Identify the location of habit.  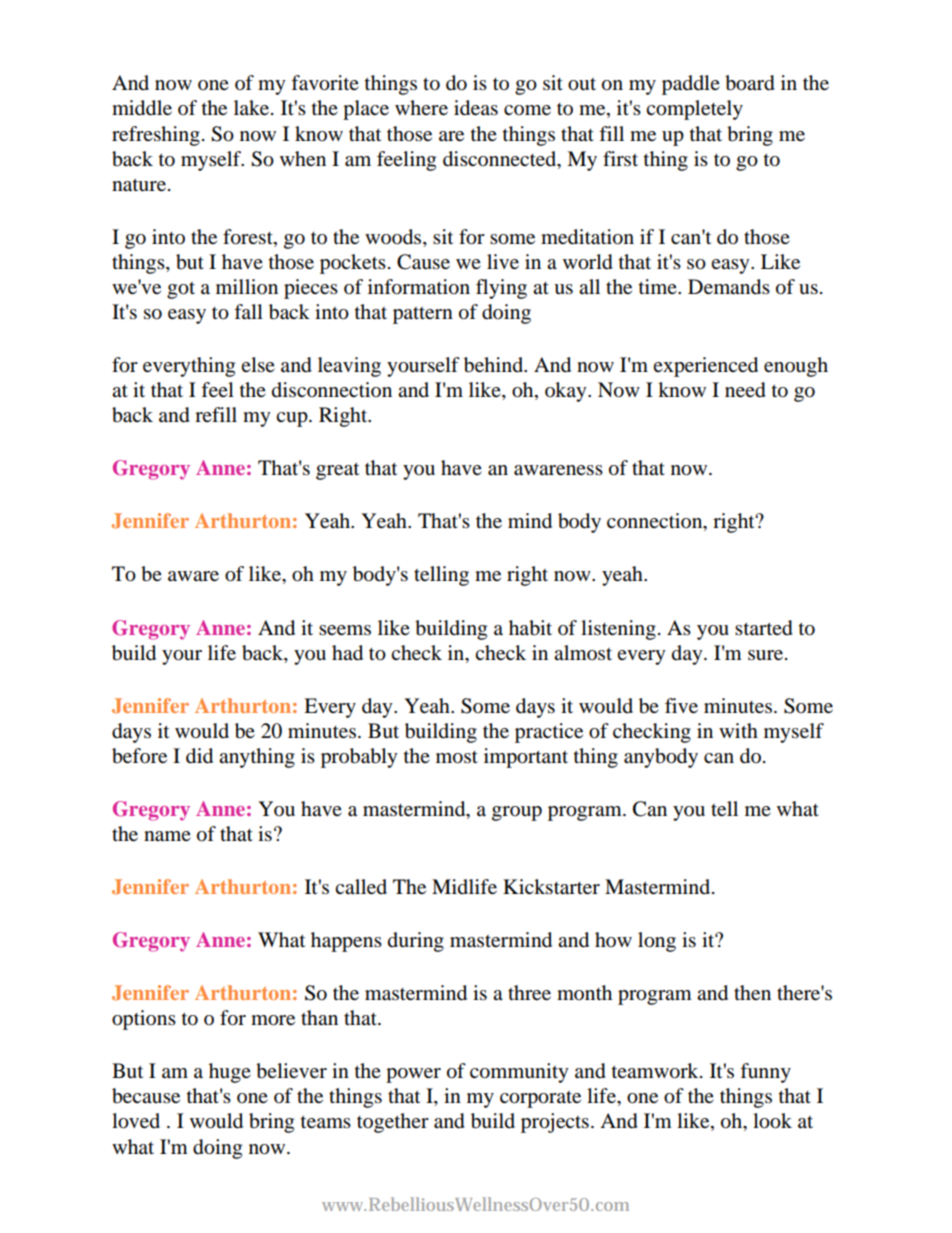
(530, 628).
